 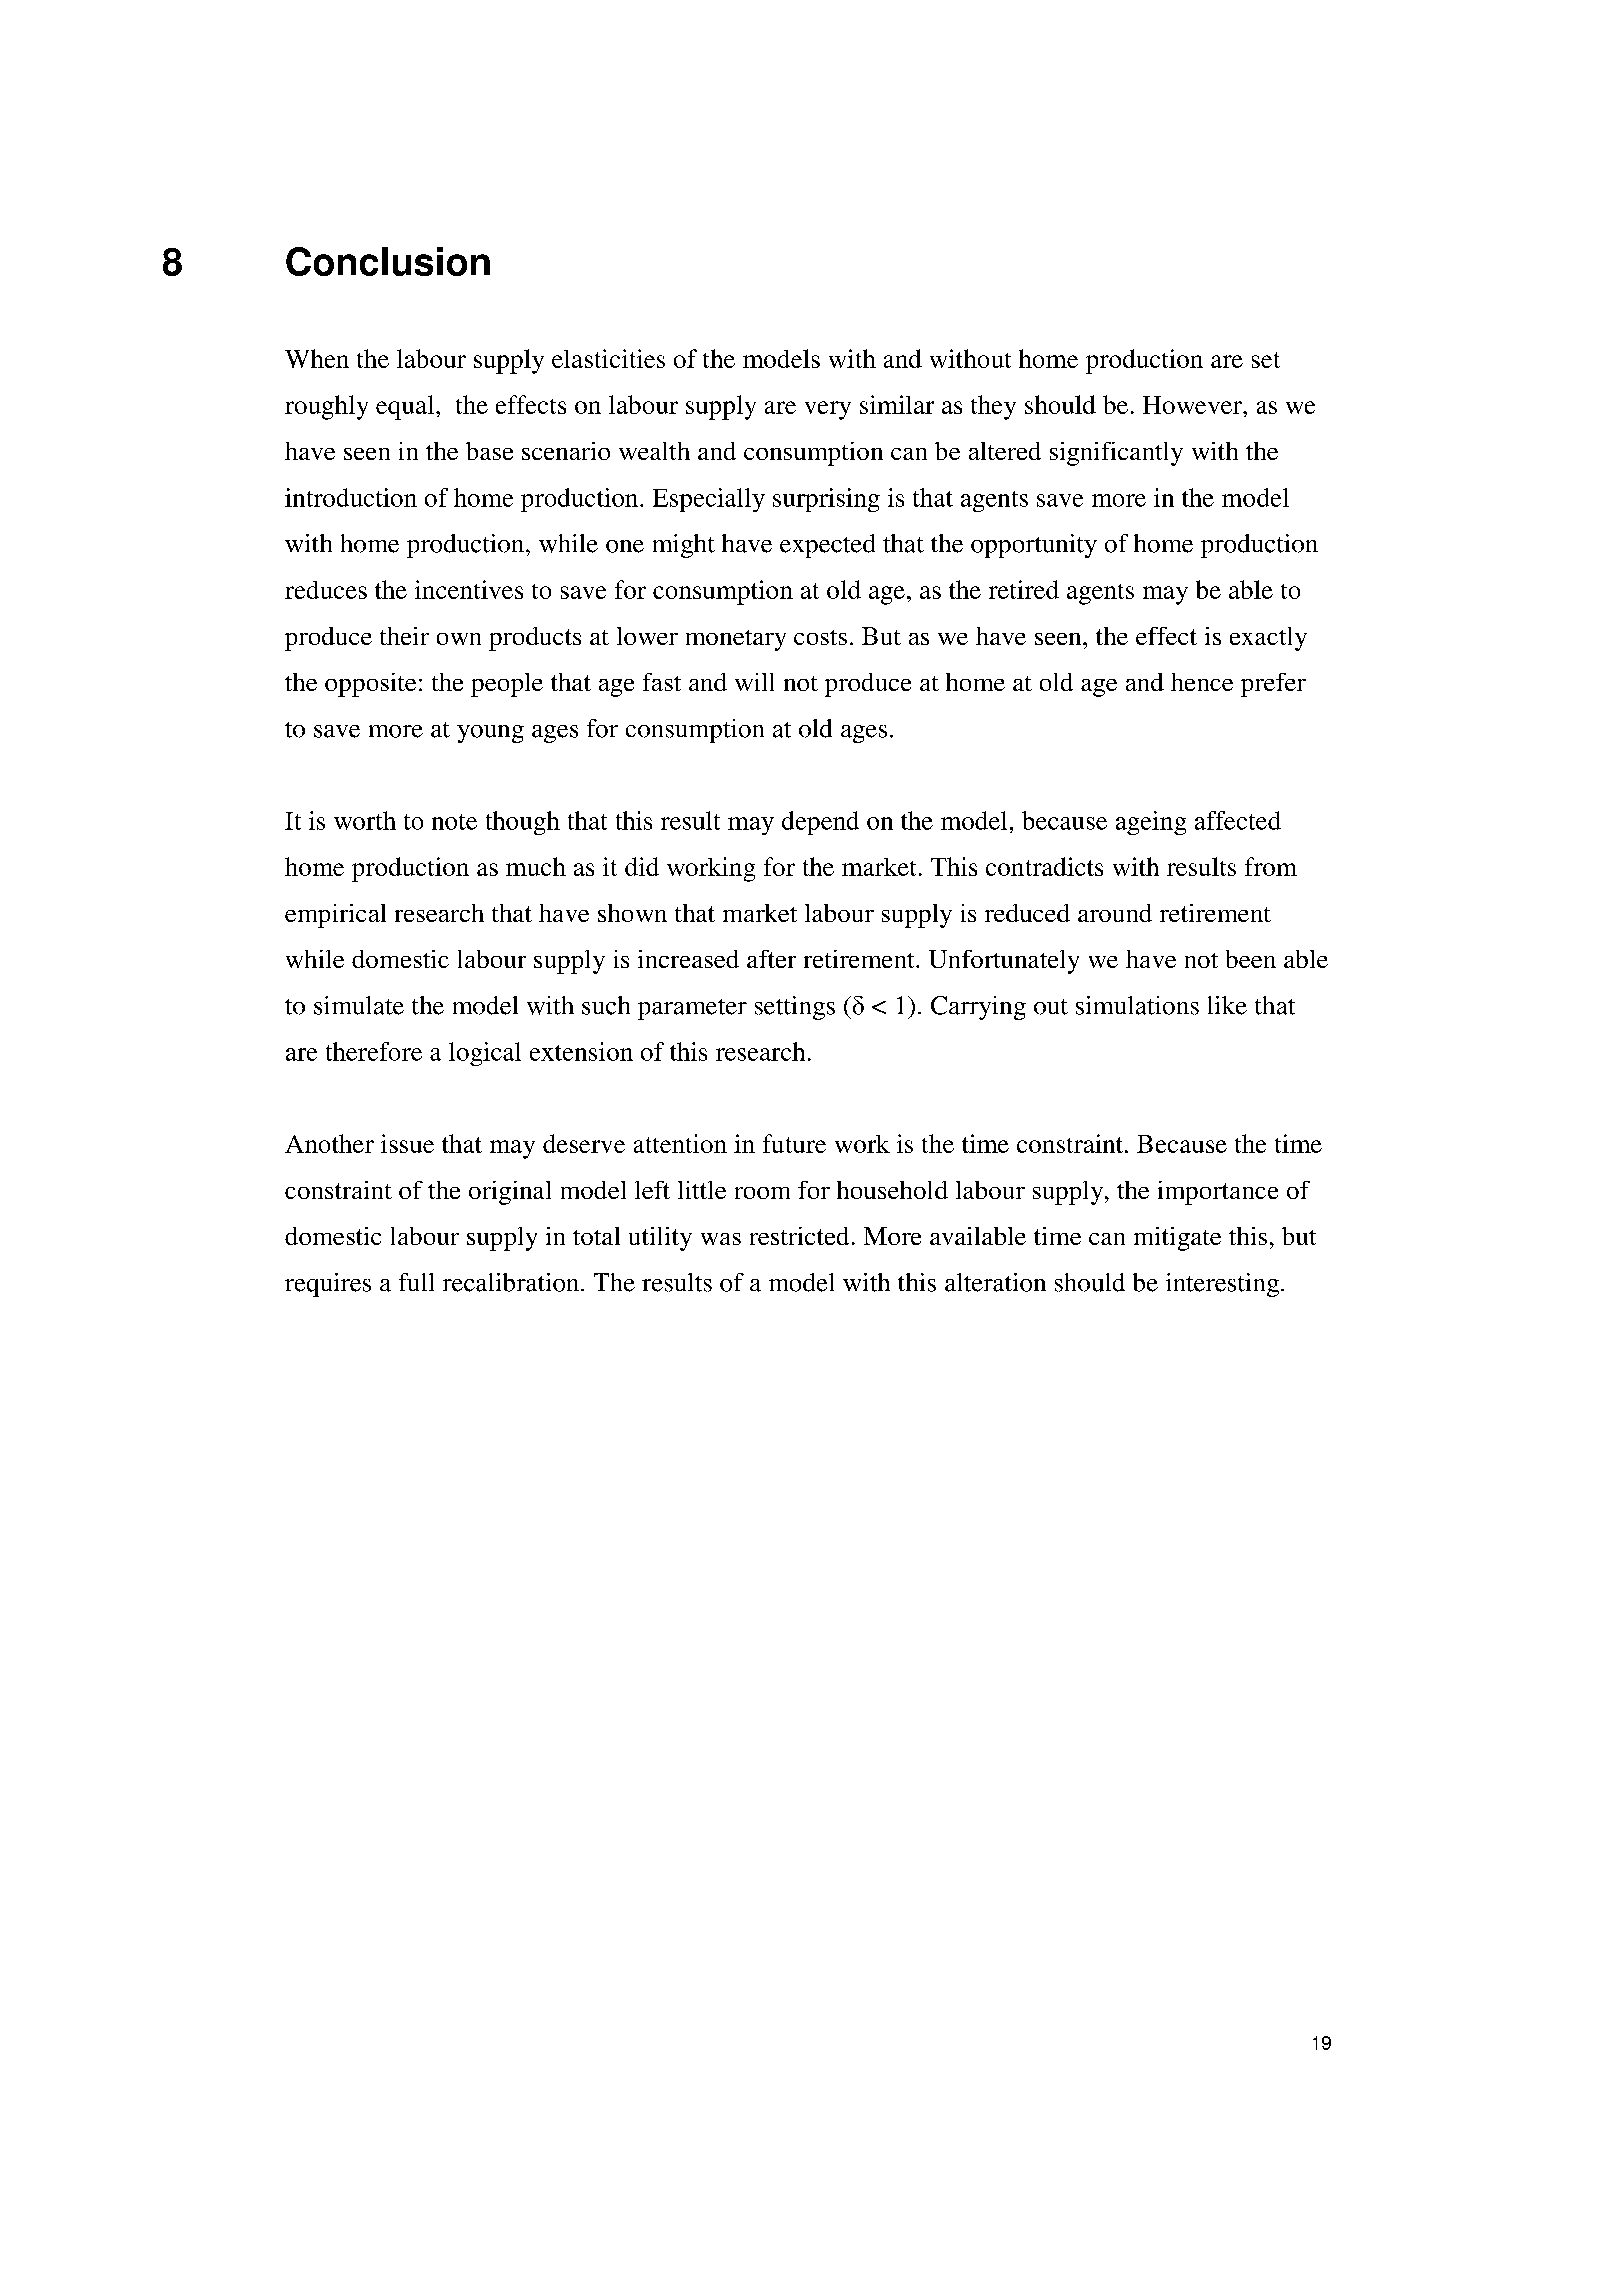 I want to click on depend, so click(x=820, y=823).
